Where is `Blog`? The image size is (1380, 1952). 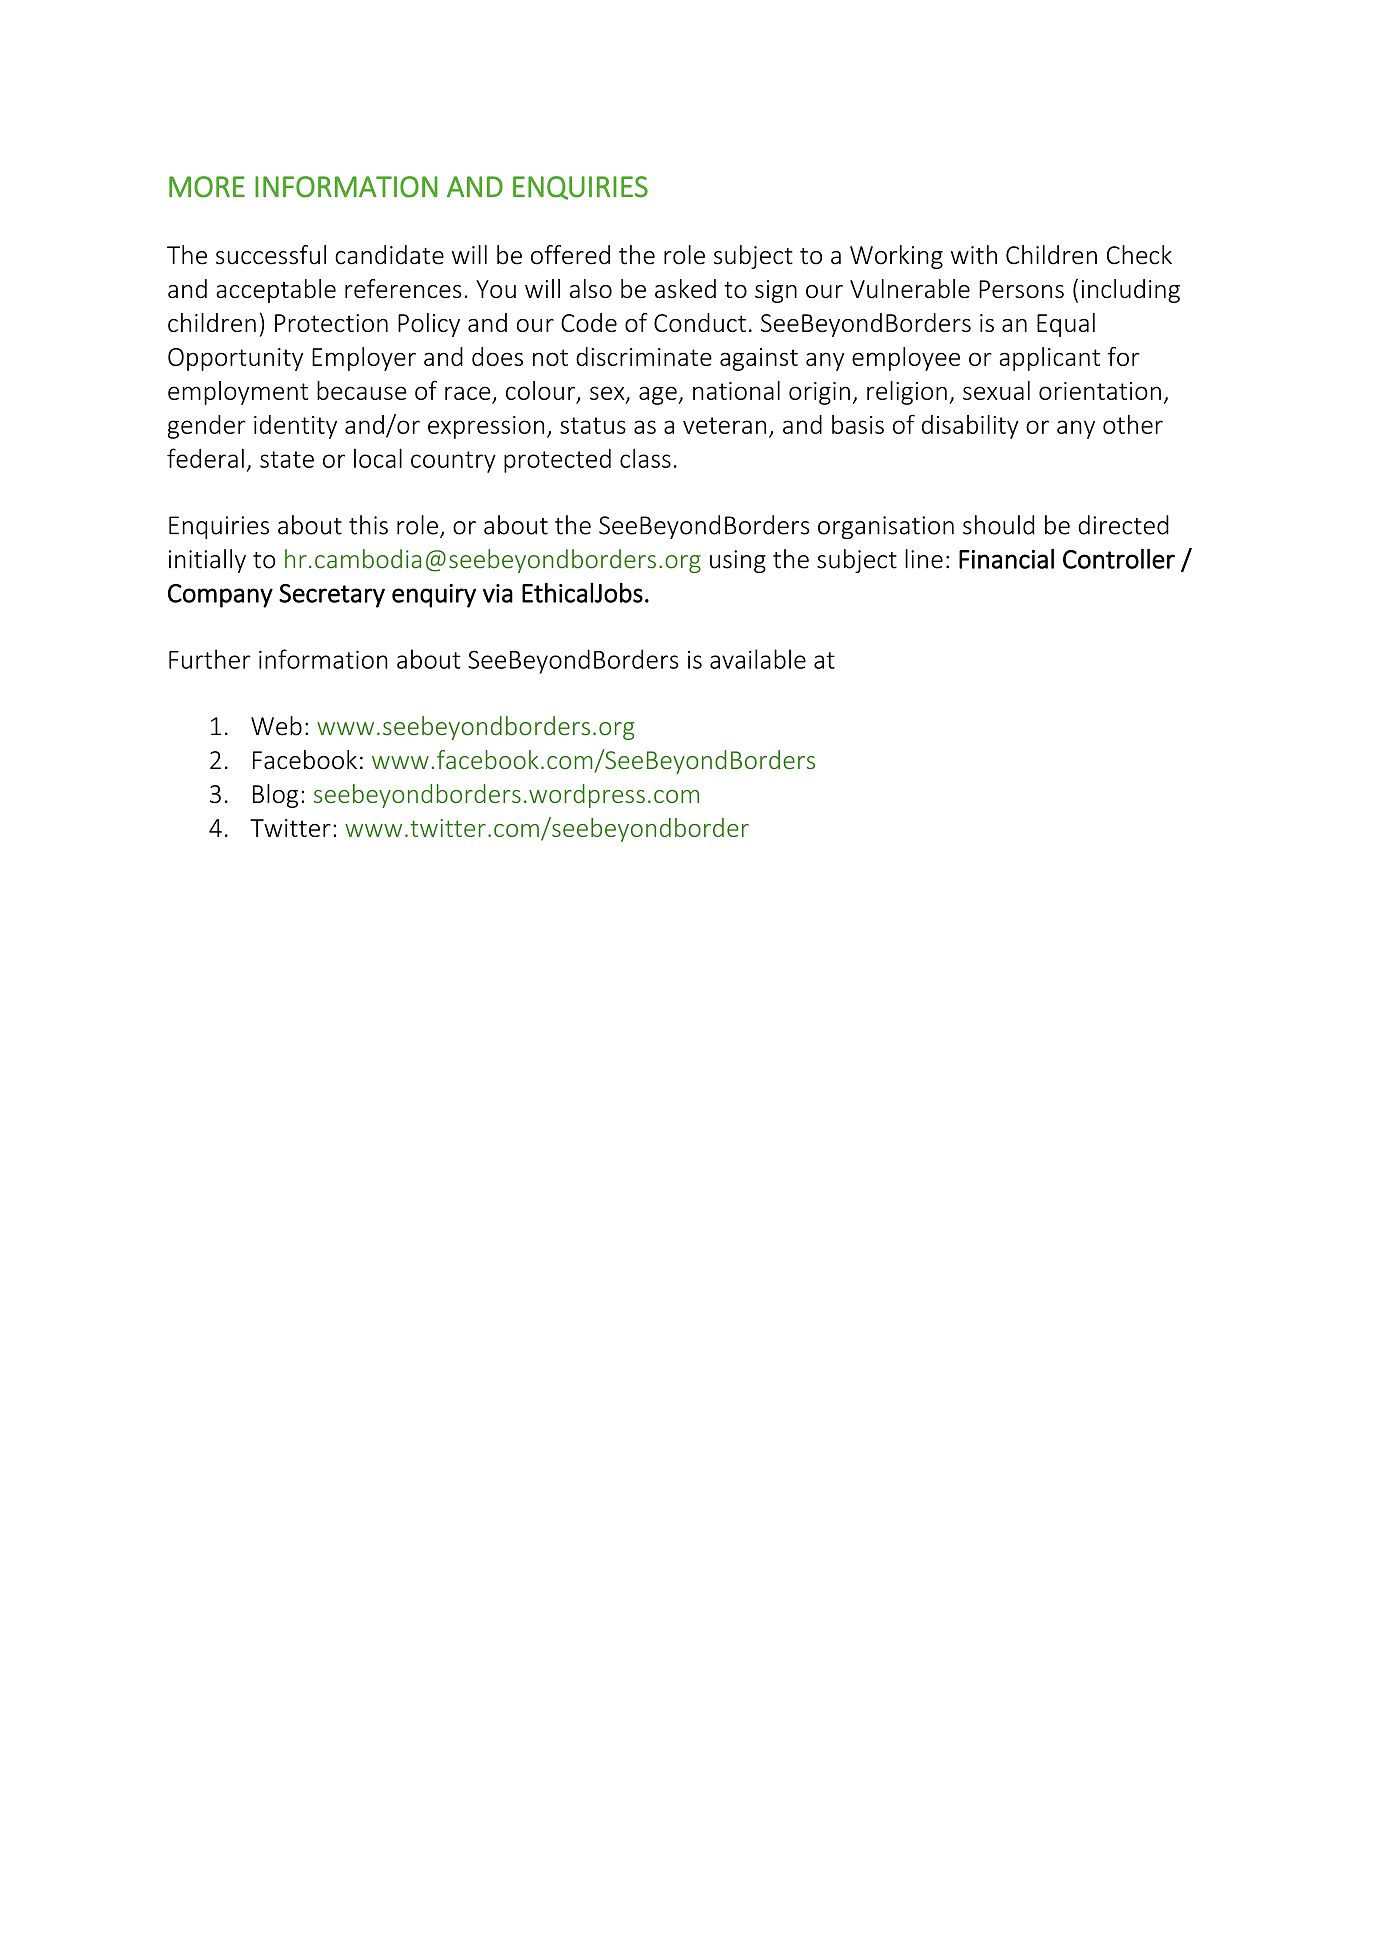
Blog is located at coordinates (275, 796).
